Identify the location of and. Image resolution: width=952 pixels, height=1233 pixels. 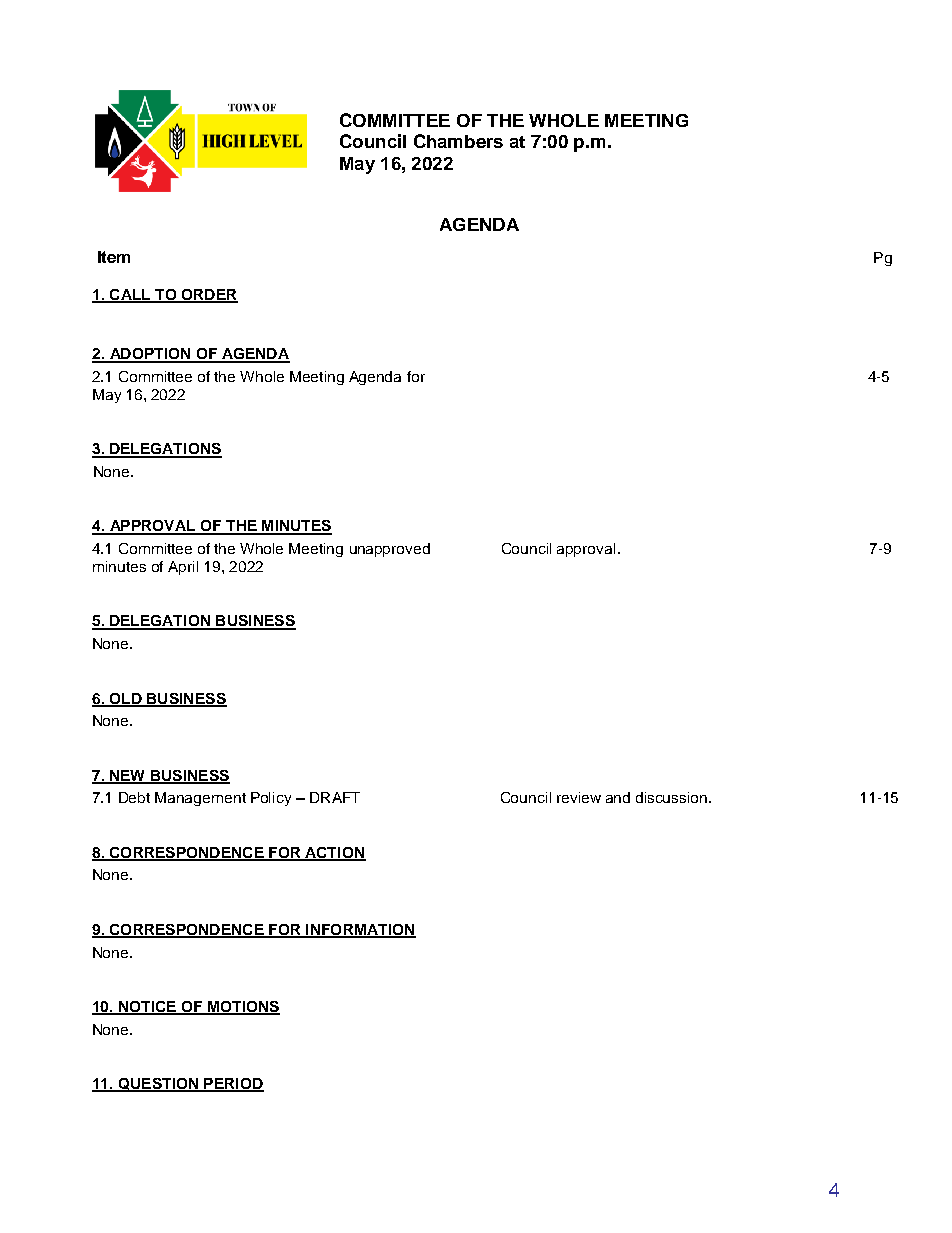
(618, 797).
